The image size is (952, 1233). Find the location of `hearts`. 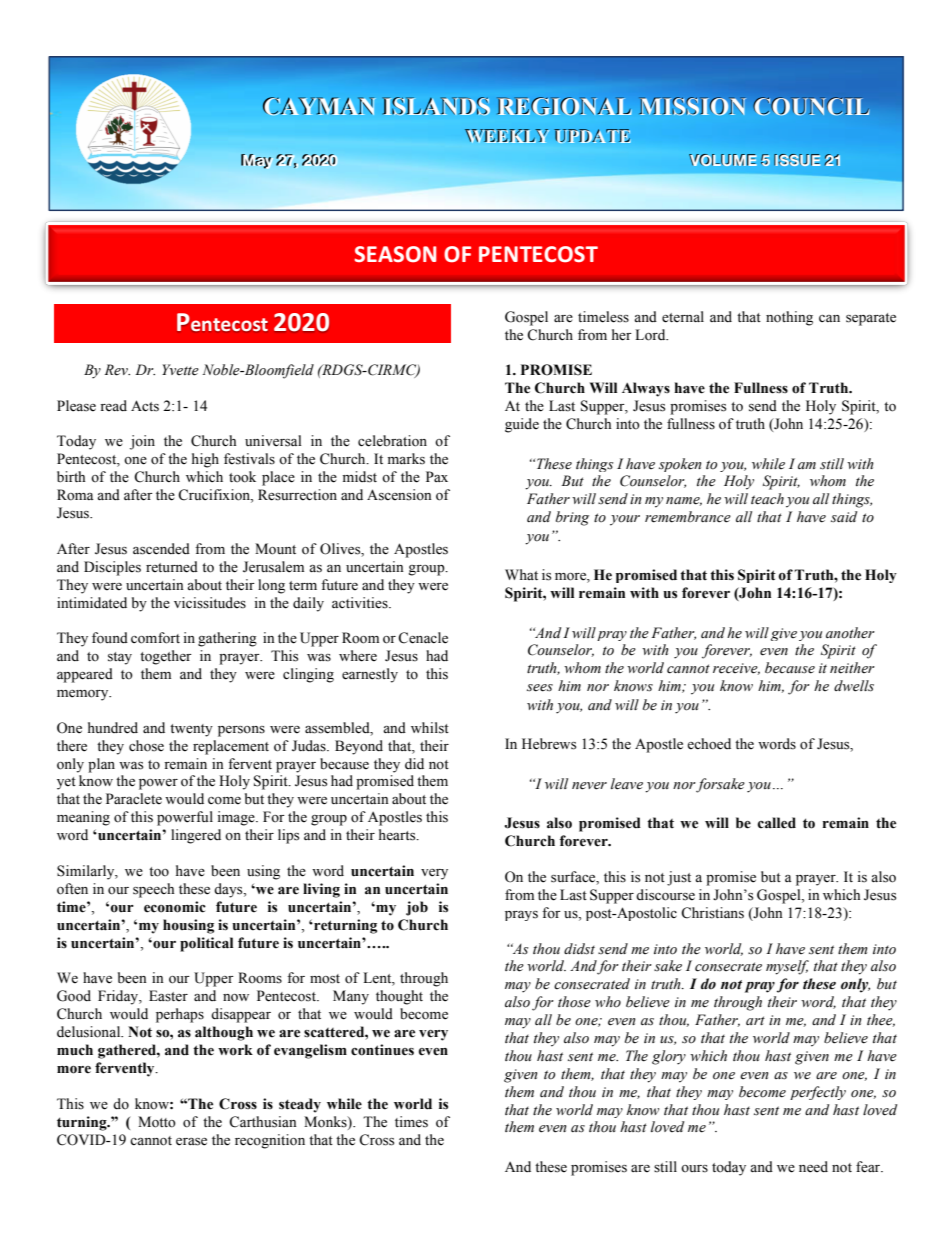

hearts is located at coordinates (398, 835).
